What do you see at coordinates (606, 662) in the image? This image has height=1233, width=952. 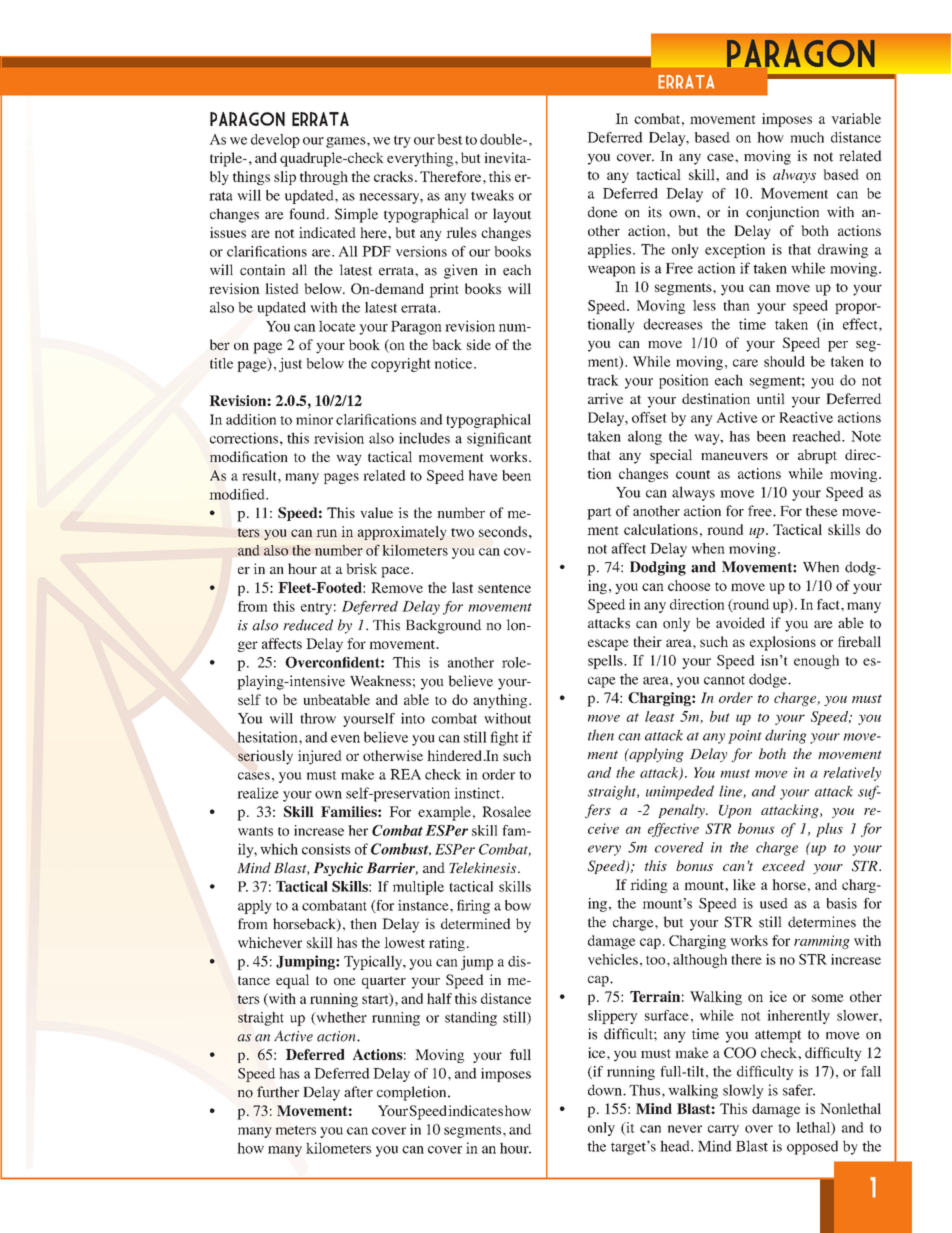 I see `spells` at bounding box center [606, 662].
